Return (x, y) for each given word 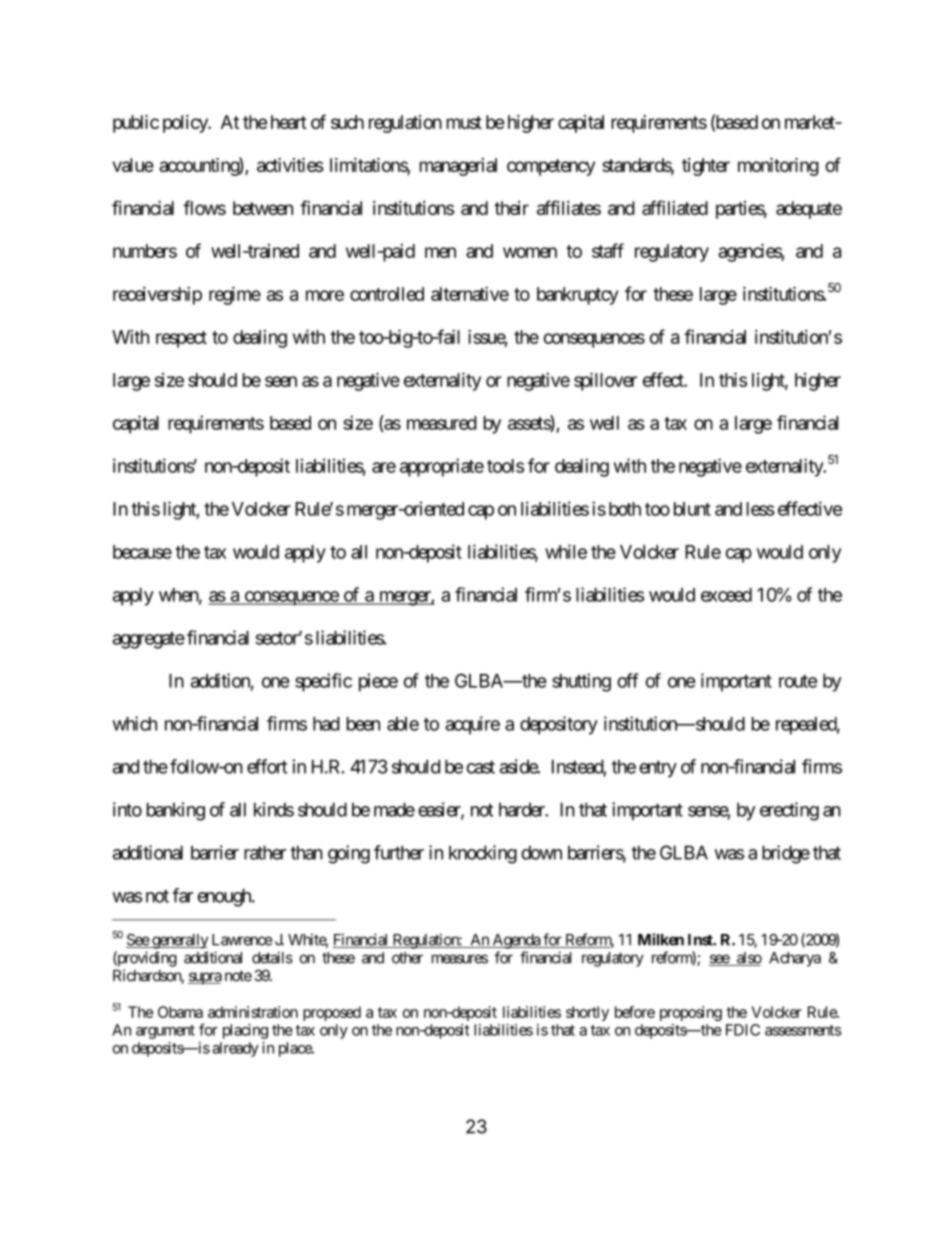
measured (442, 423)
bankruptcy (577, 296)
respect (181, 339)
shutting (581, 682)
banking (176, 811)
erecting (789, 811)
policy (186, 124)
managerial (458, 167)
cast (481, 767)
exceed (726, 595)
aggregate (149, 640)
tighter (706, 167)
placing (245, 1031)
